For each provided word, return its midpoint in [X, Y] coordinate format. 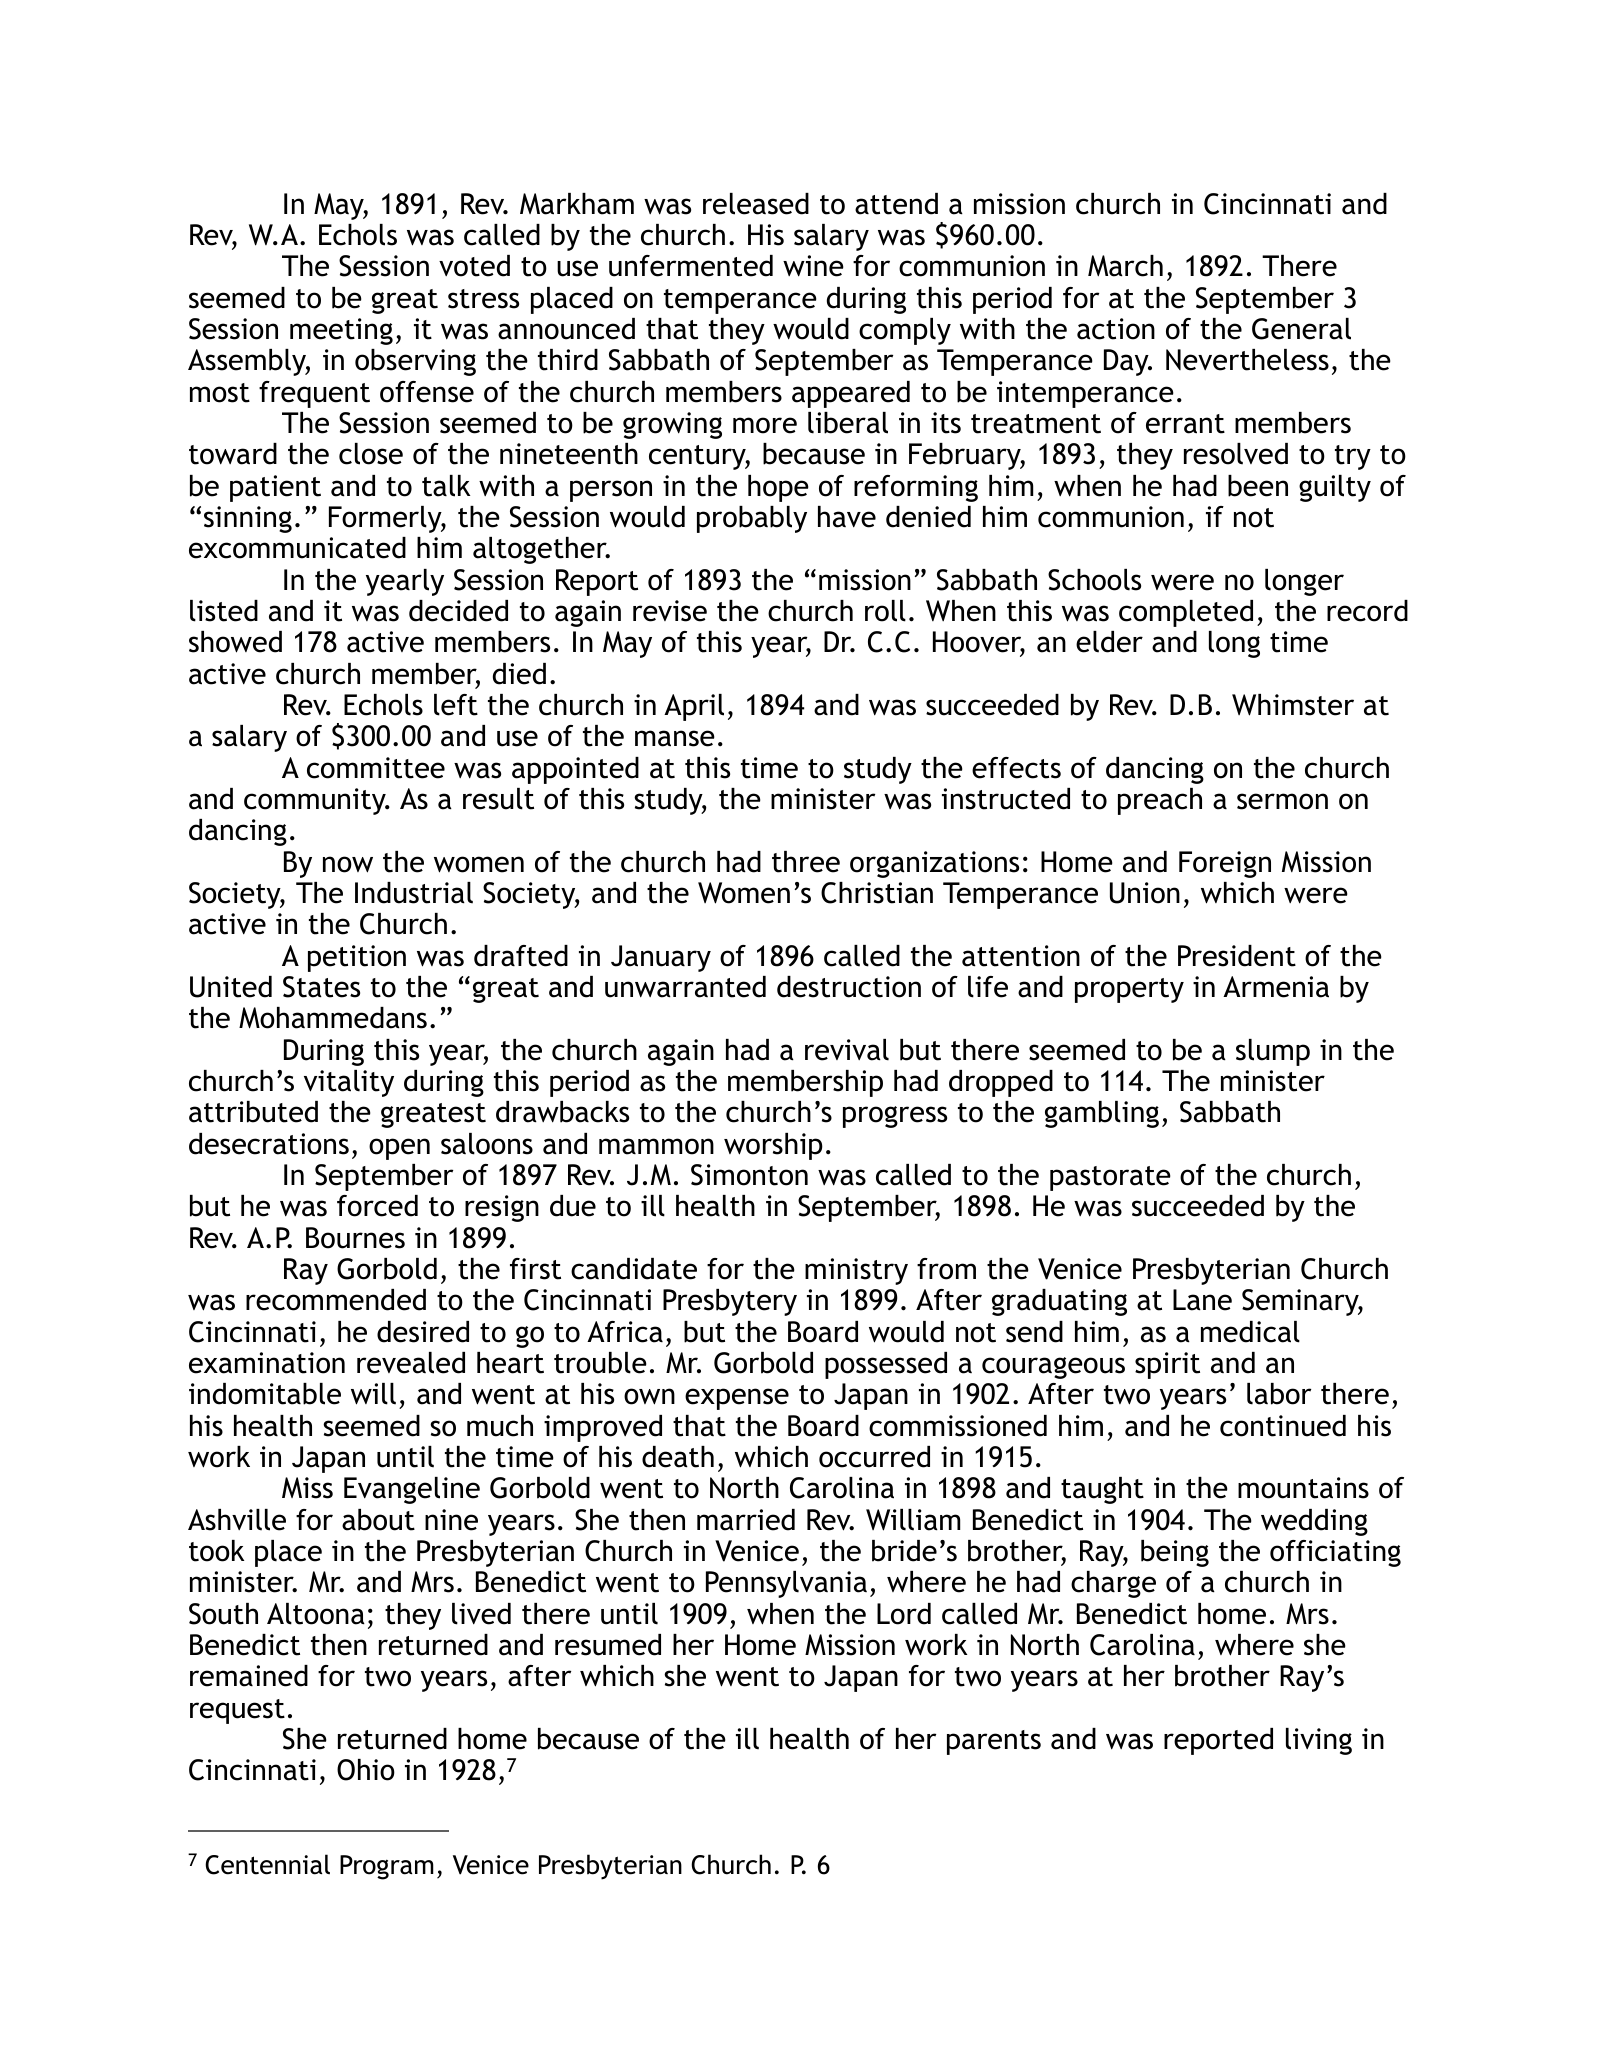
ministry [856, 1271]
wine [813, 266]
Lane [1202, 1300]
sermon [1282, 801]
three [806, 862]
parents [994, 1742]
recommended [336, 1300]
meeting [341, 331]
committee [376, 768]
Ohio [366, 1770]
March [1125, 266]
